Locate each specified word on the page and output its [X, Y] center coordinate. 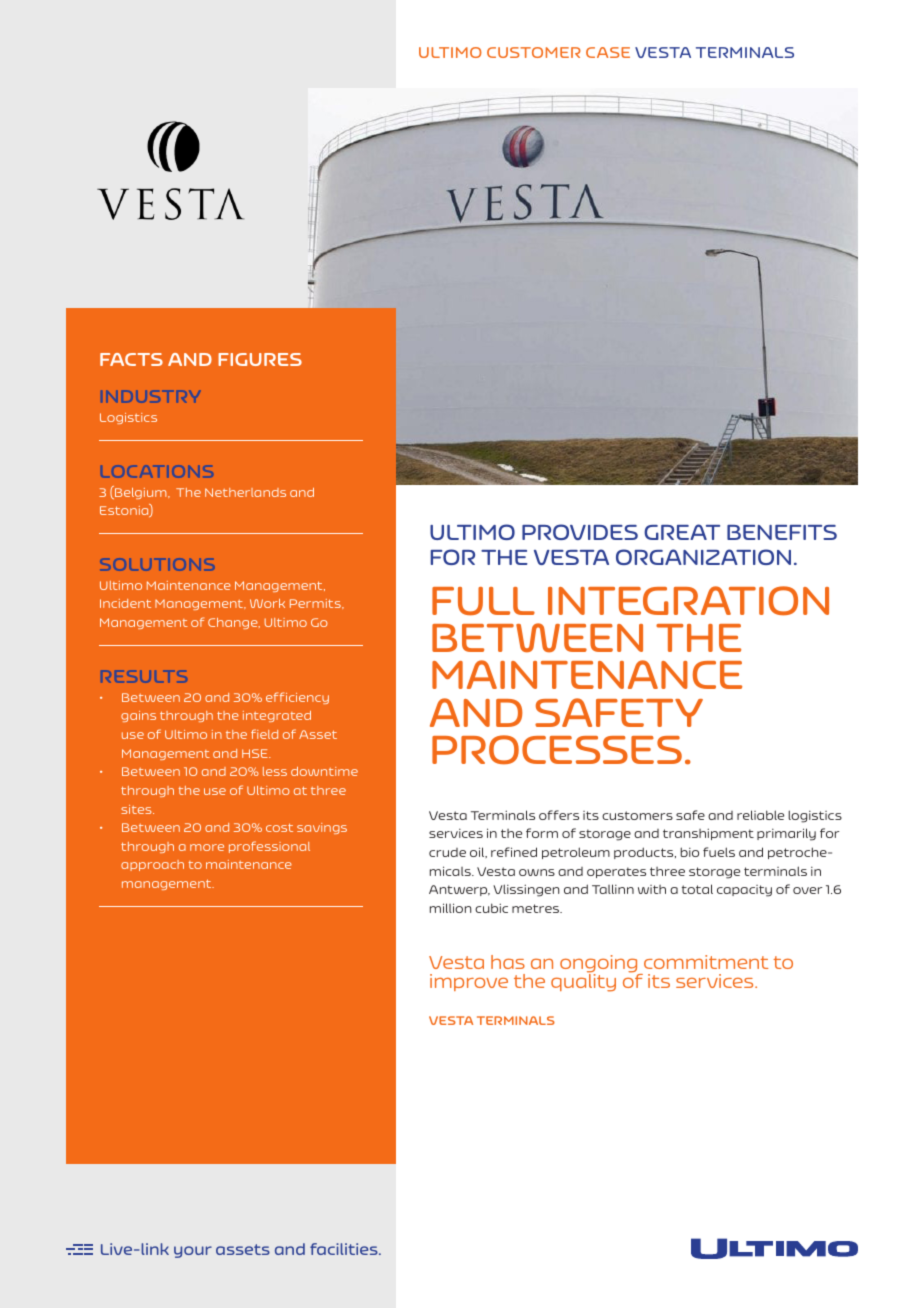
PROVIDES [580, 532]
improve [469, 982]
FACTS [131, 359]
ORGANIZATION [703, 557]
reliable [760, 815]
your [193, 1252]
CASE [608, 52]
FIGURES [260, 359]
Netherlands [245, 492]
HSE [256, 753]
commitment [706, 962]
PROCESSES [557, 750]
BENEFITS [782, 532]
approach [152, 865]
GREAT [682, 532]
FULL [483, 601]
